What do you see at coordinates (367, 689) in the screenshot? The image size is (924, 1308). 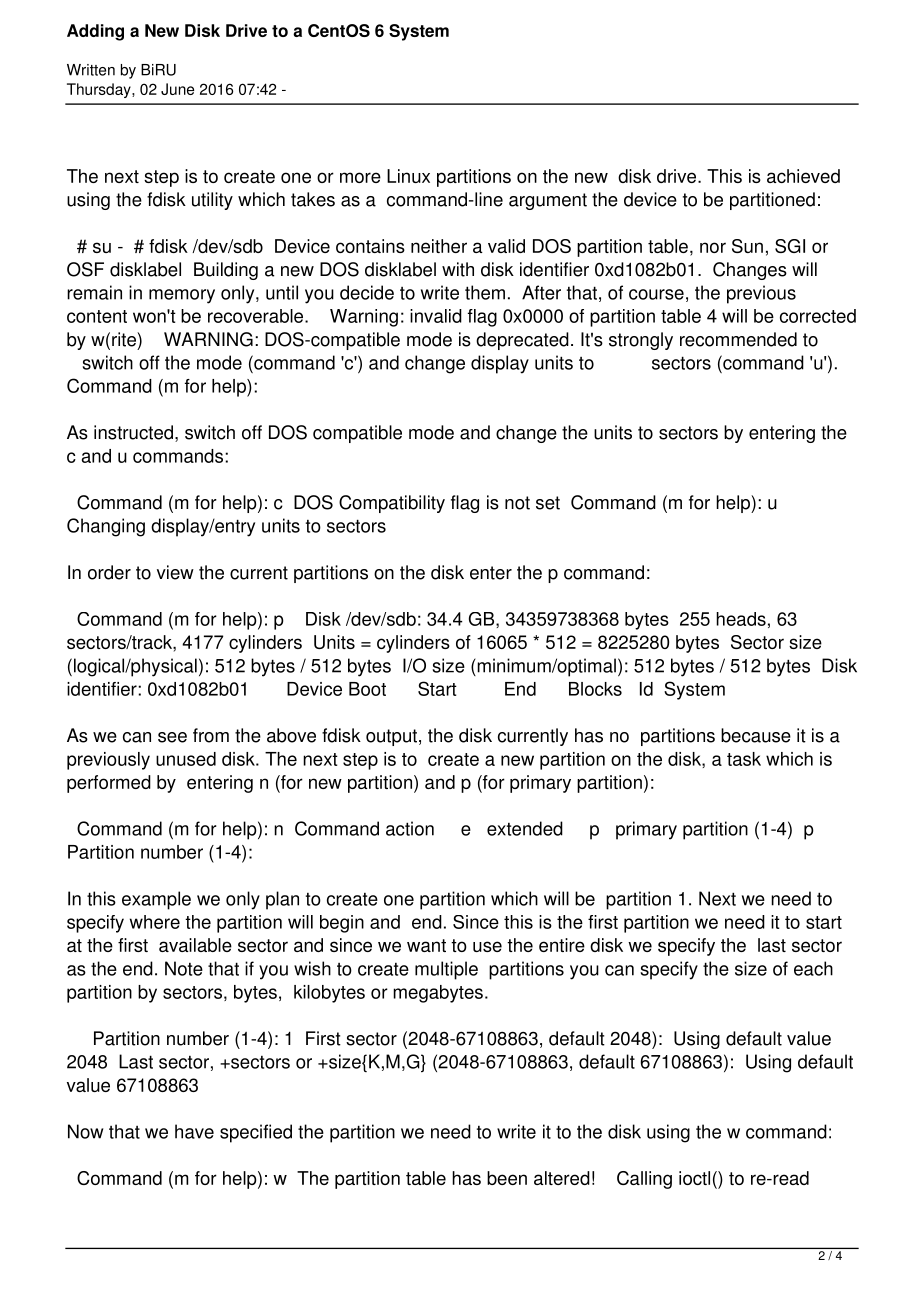 I see `Boot` at bounding box center [367, 689].
